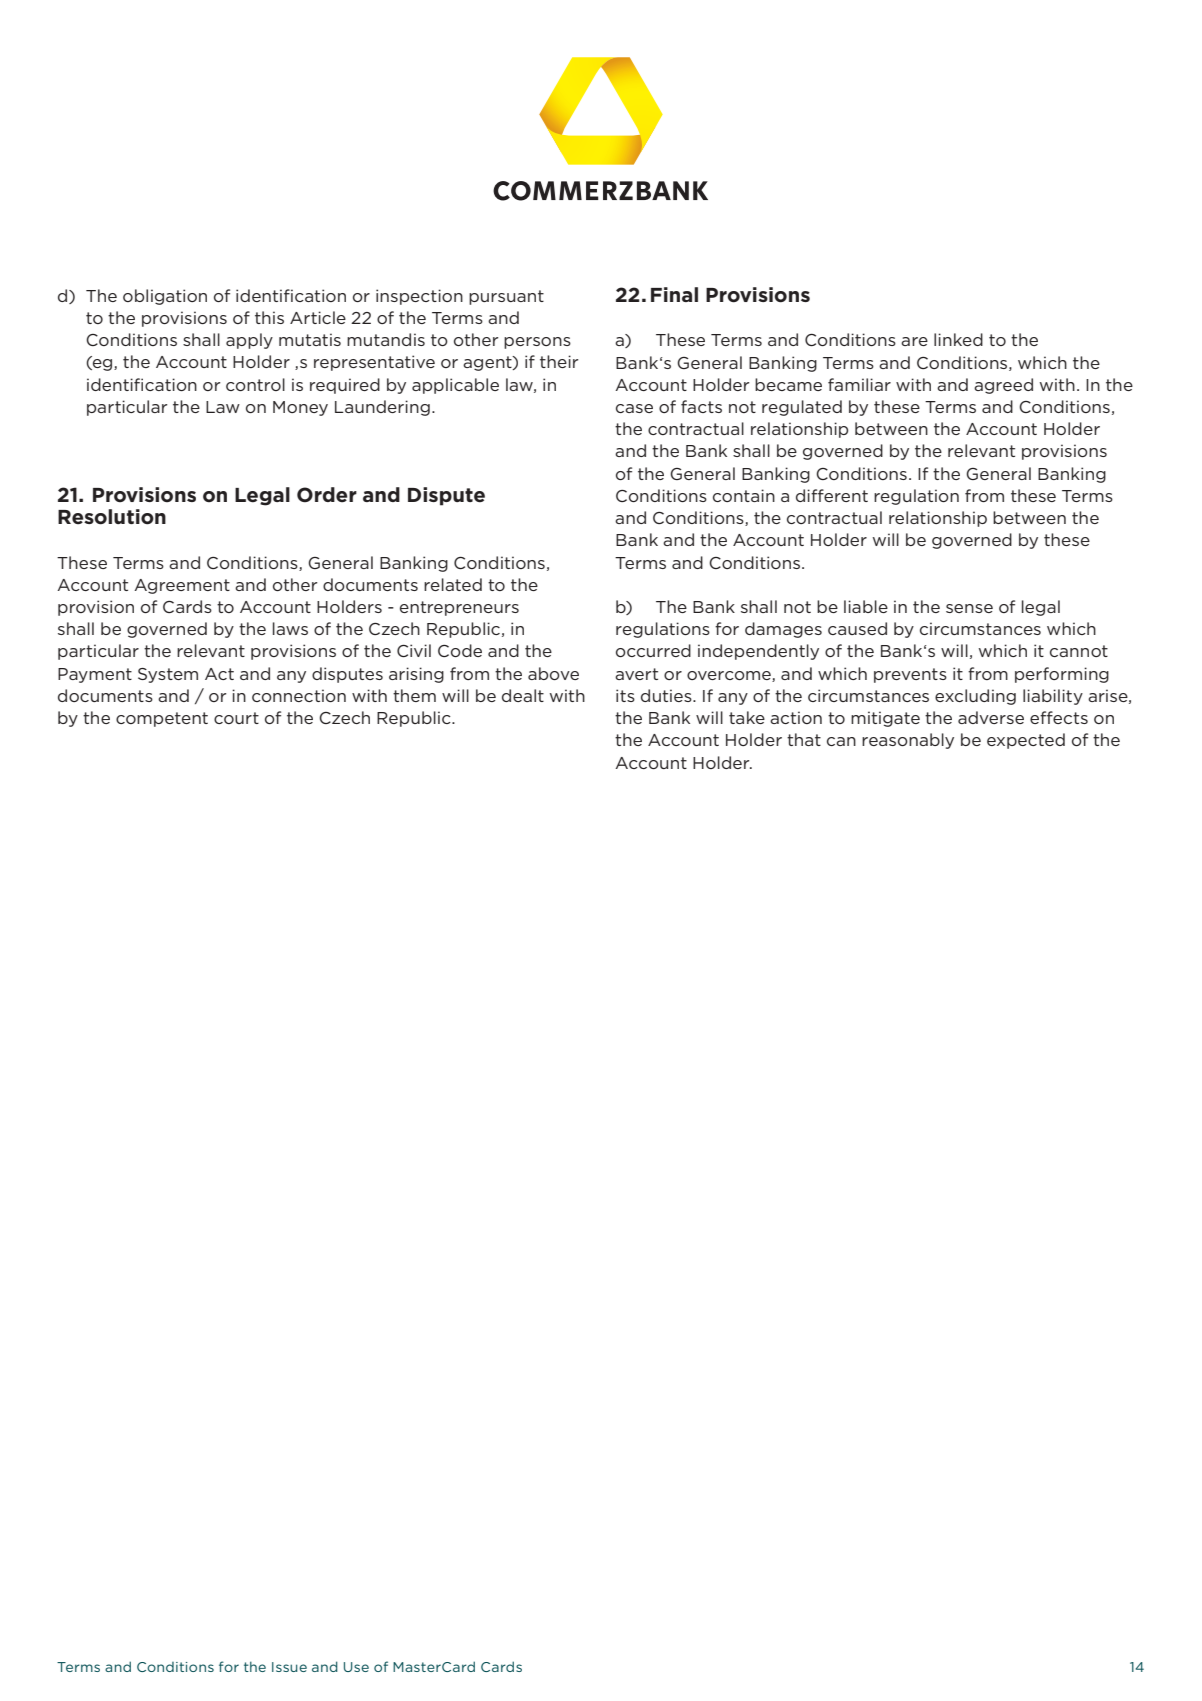 The height and width of the screenshot is (1701, 1202). What do you see at coordinates (236, 718) in the screenshot?
I see `court` at bounding box center [236, 718].
